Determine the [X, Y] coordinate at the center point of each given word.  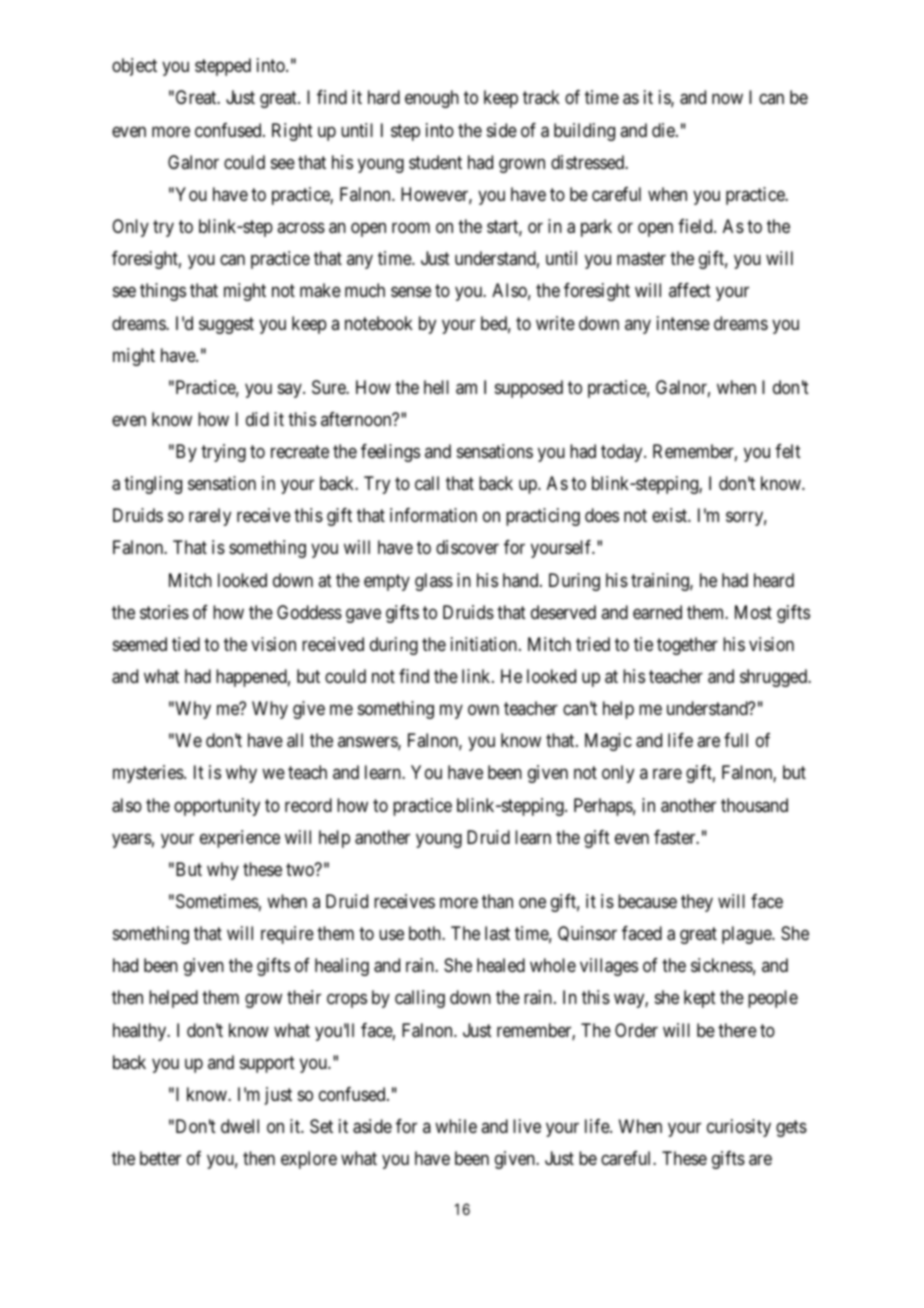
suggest [226, 325]
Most [753, 612]
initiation [484, 644]
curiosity [739, 1128]
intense [683, 323]
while [456, 1126]
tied [186, 644]
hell [436, 387]
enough [432, 99]
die [664, 130]
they [697, 903]
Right [292, 132]
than [497, 901]
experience [240, 839]
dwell [240, 1126]
